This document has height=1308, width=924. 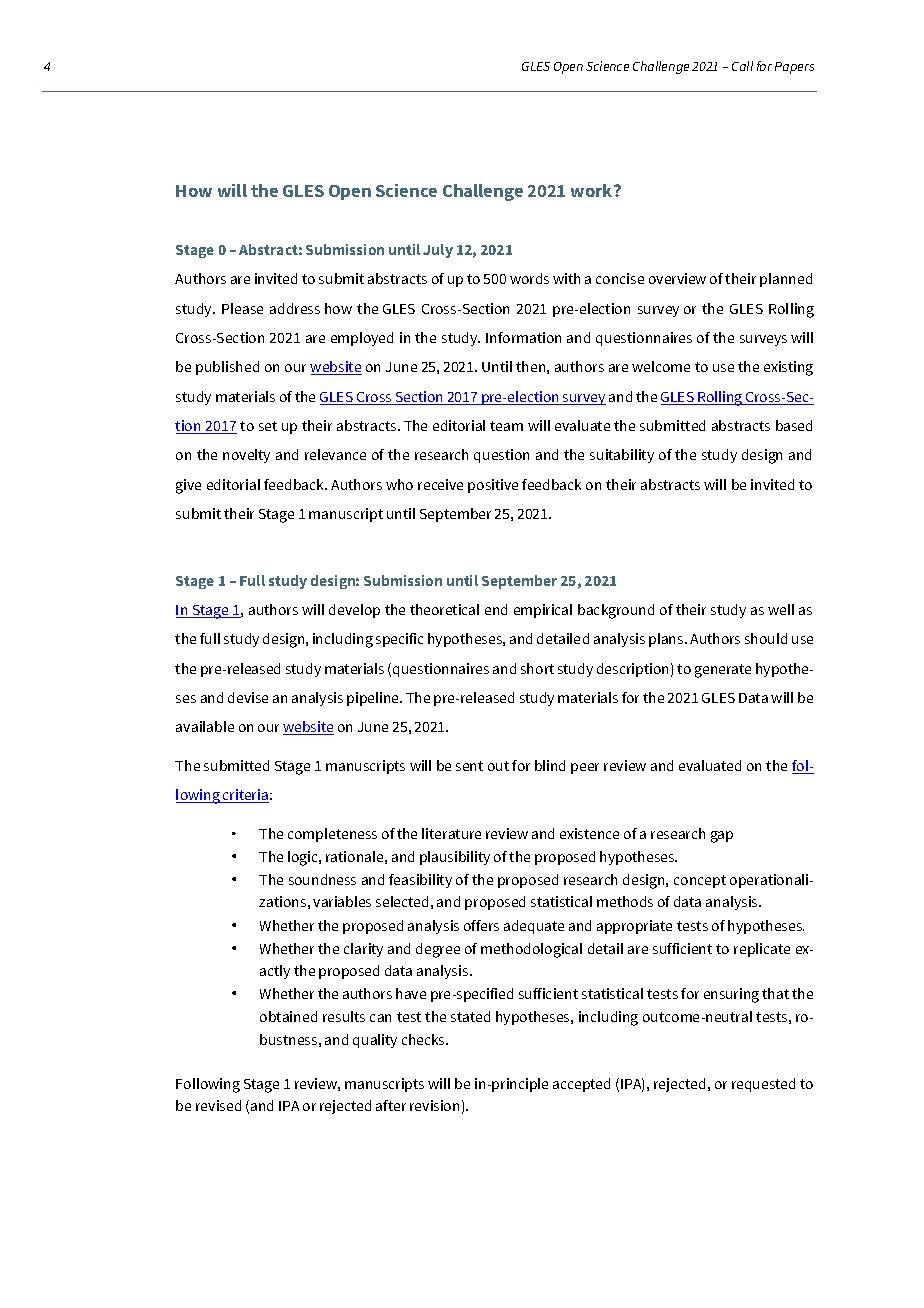 I want to click on Please, so click(x=242, y=308).
